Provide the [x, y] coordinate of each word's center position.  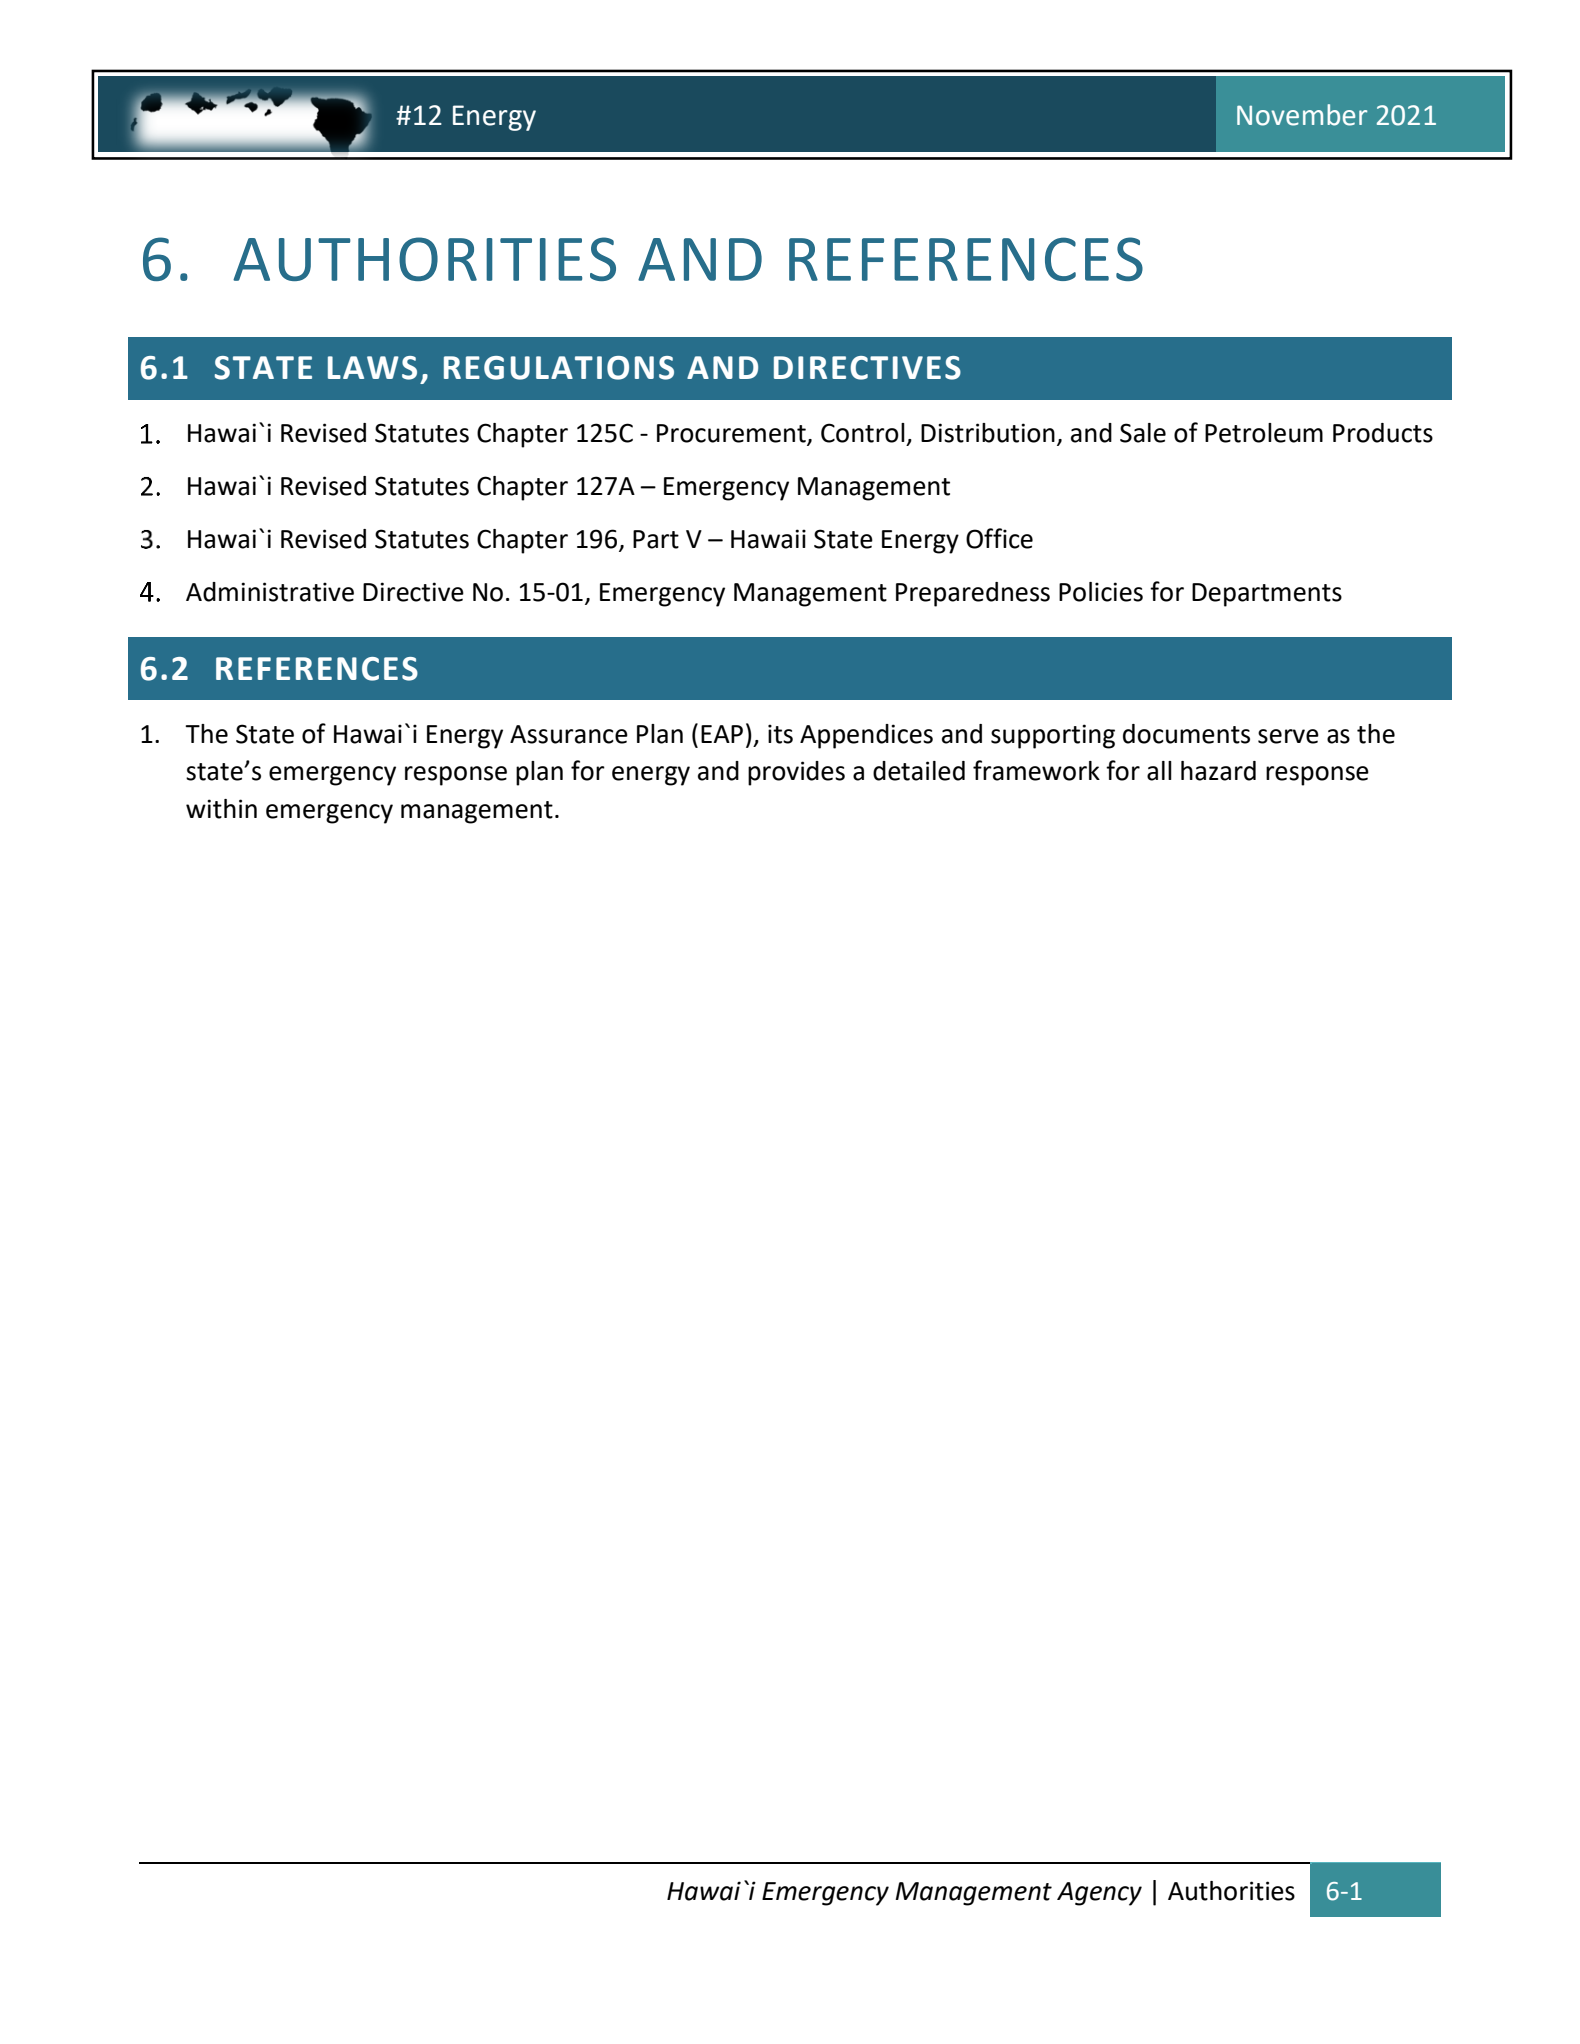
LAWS [372, 368]
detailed [919, 771]
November [1302, 115]
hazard [1218, 771]
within [221, 809]
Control [863, 433]
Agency [1099, 1894]
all [1159, 771]
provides [796, 773]
